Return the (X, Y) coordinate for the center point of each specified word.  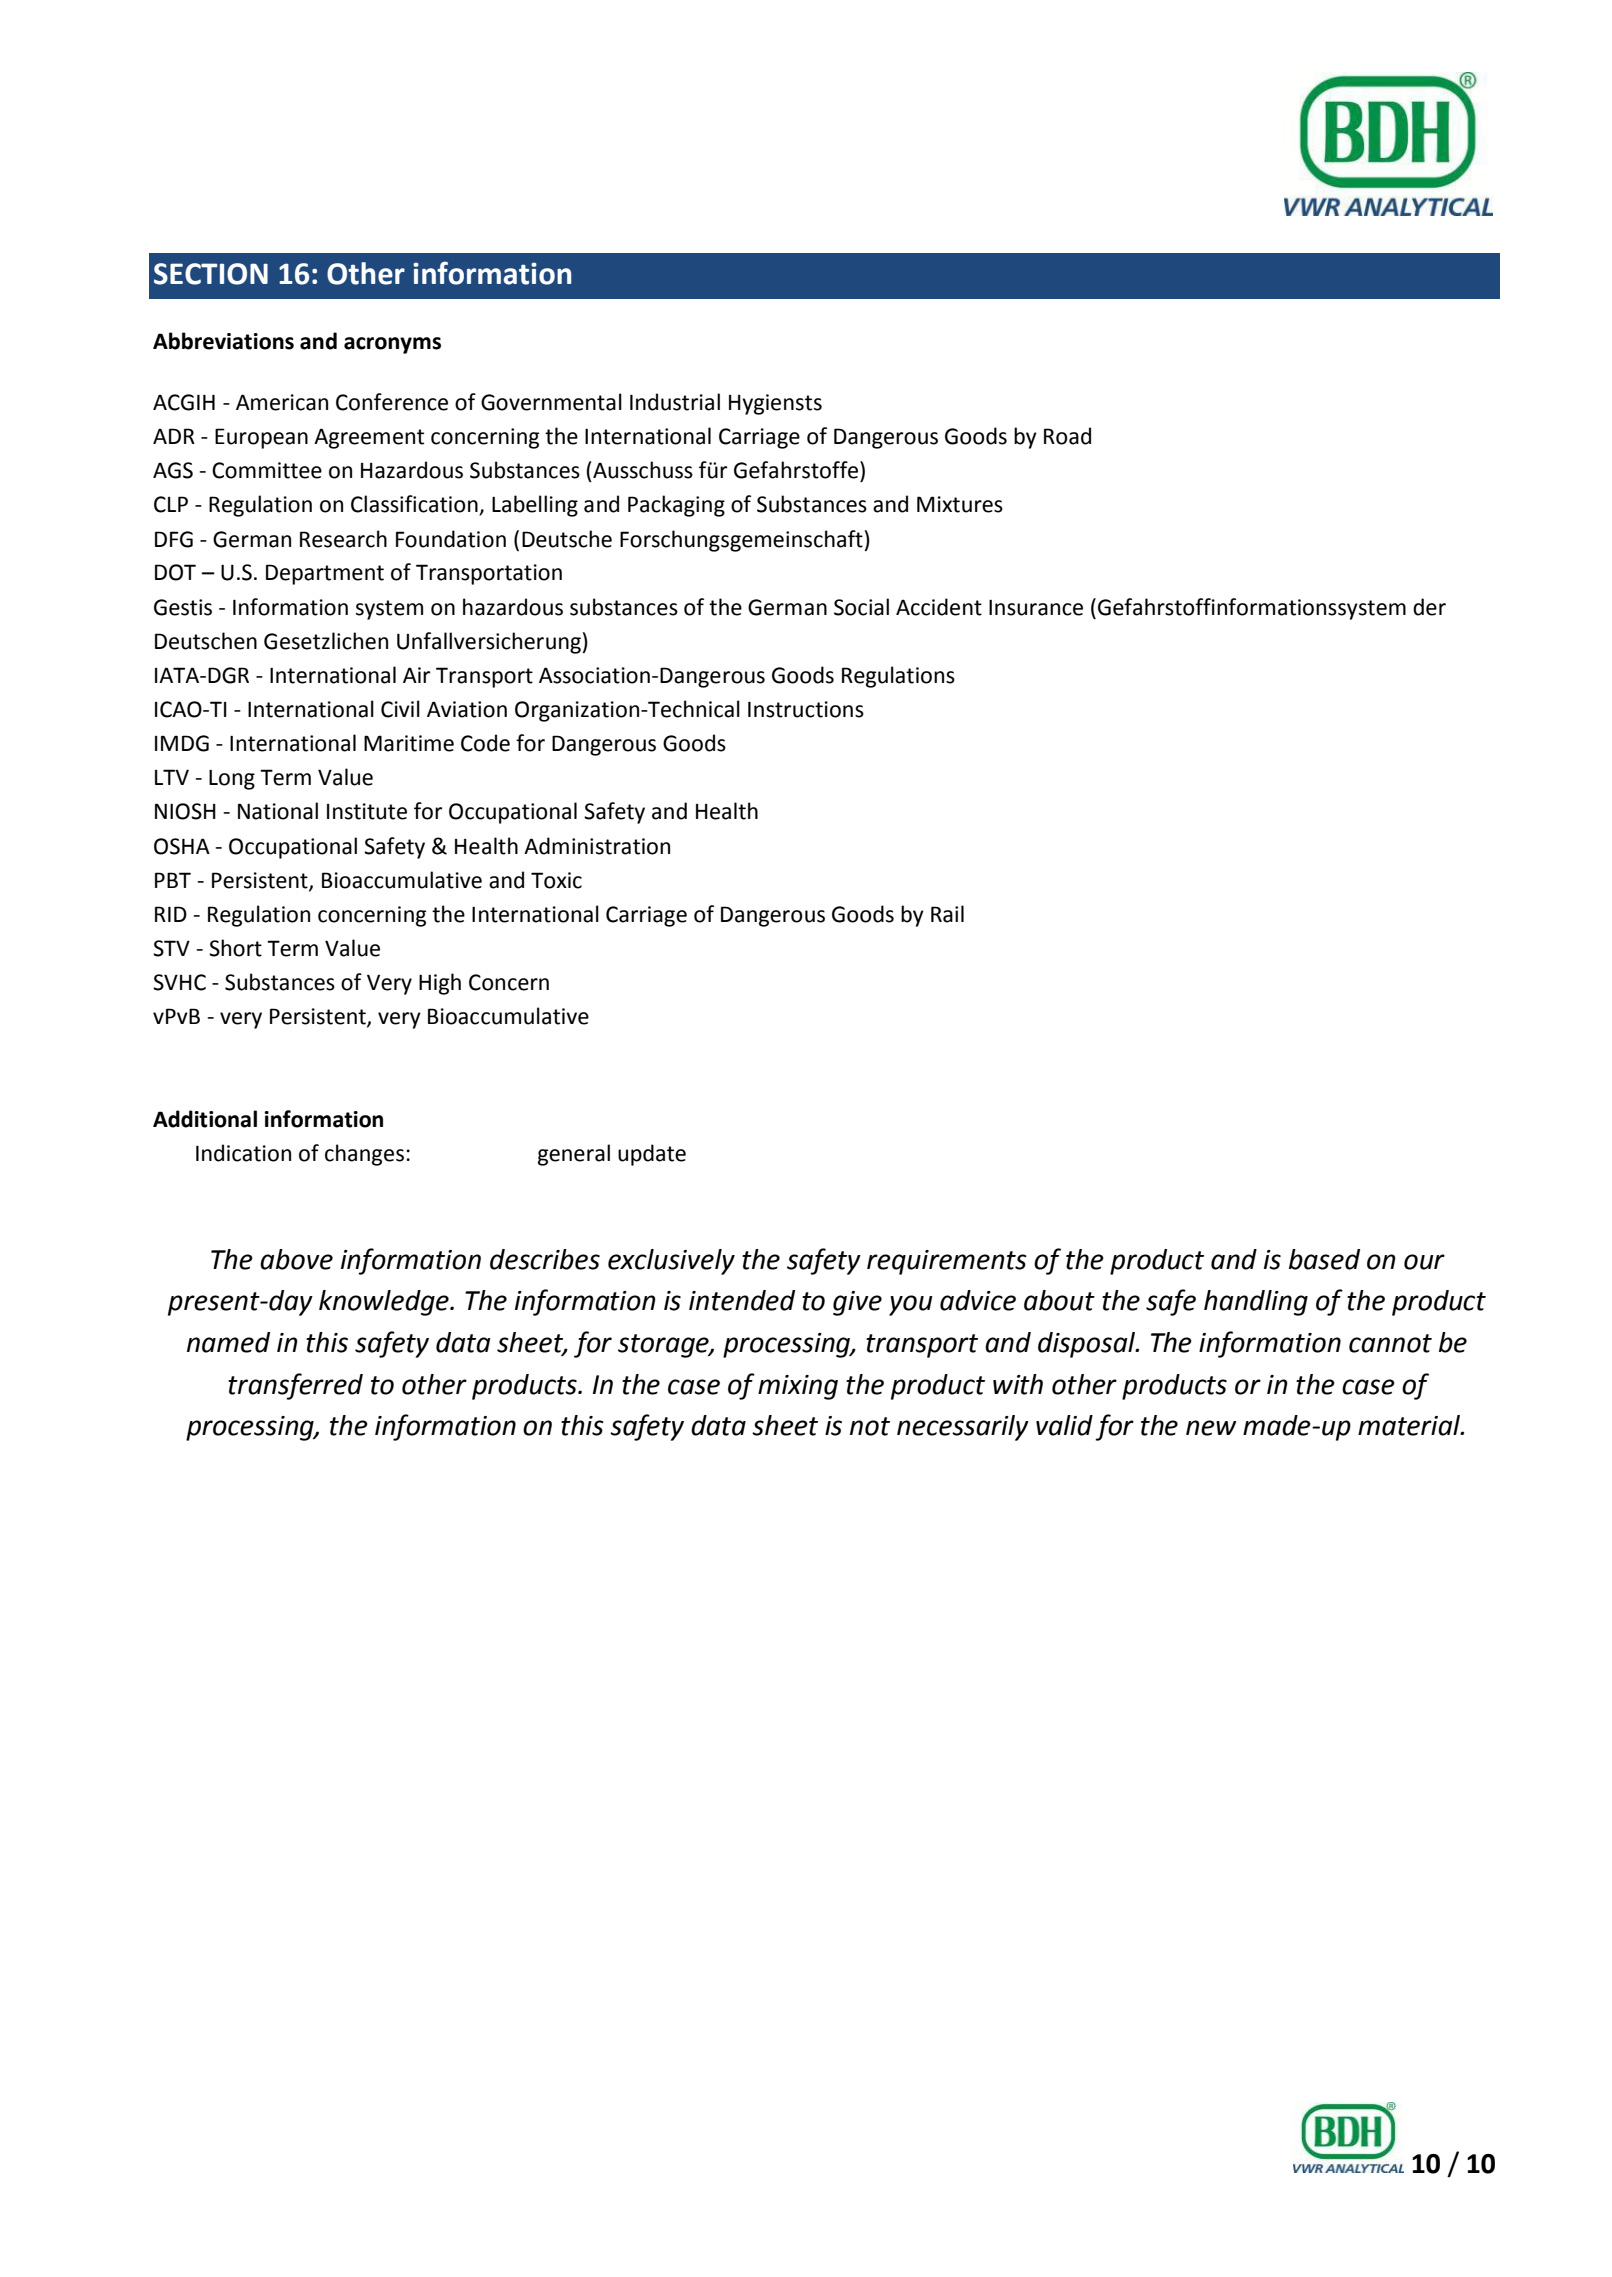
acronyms (392, 345)
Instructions (806, 709)
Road (1067, 436)
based (1324, 1259)
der (1429, 607)
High (440, 984)
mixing (798, 1387)
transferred (295, 1386)
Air (416, 675)
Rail (947, 914)
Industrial (675, 402)
